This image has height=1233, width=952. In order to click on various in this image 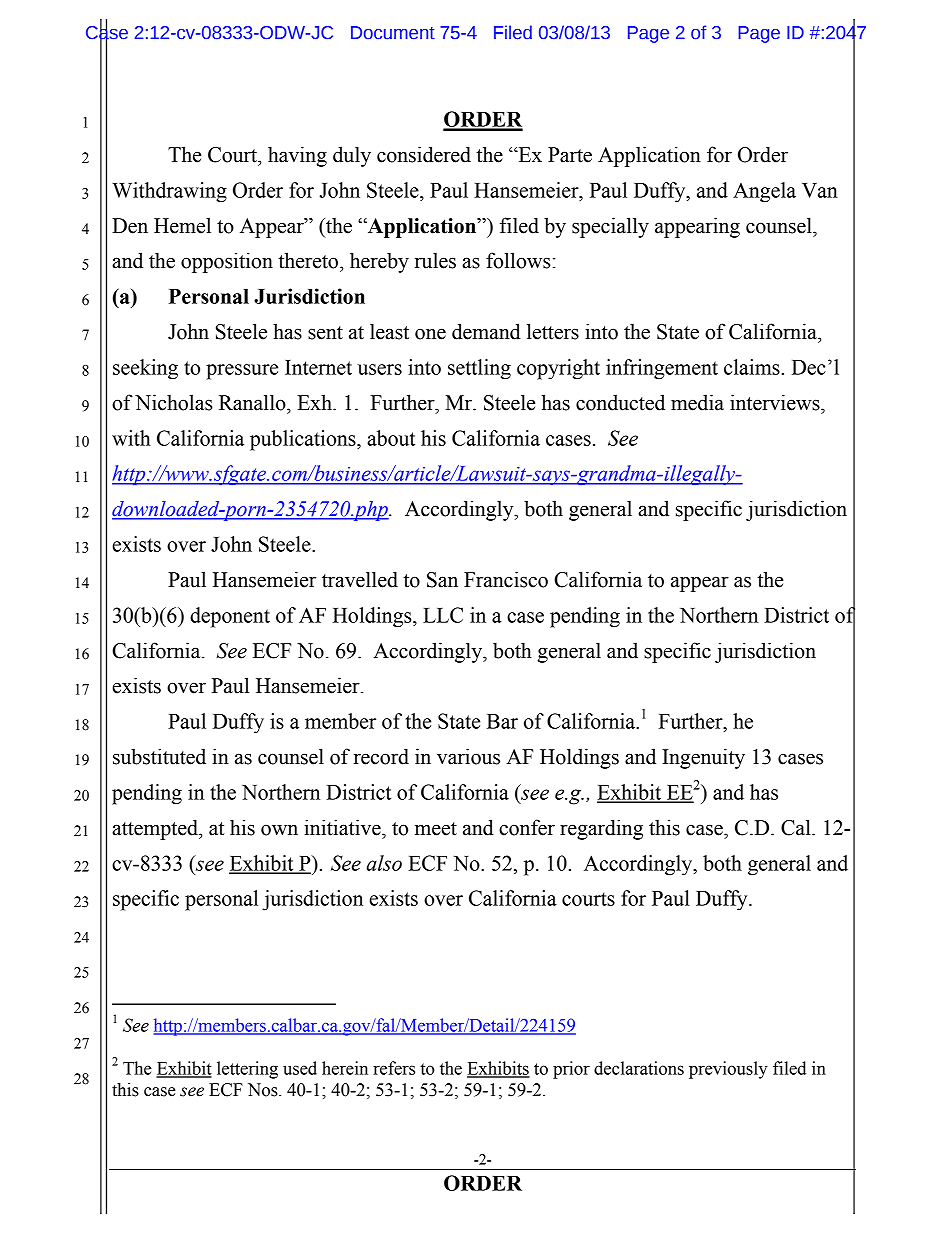, I will do `click(468, 756)`.
